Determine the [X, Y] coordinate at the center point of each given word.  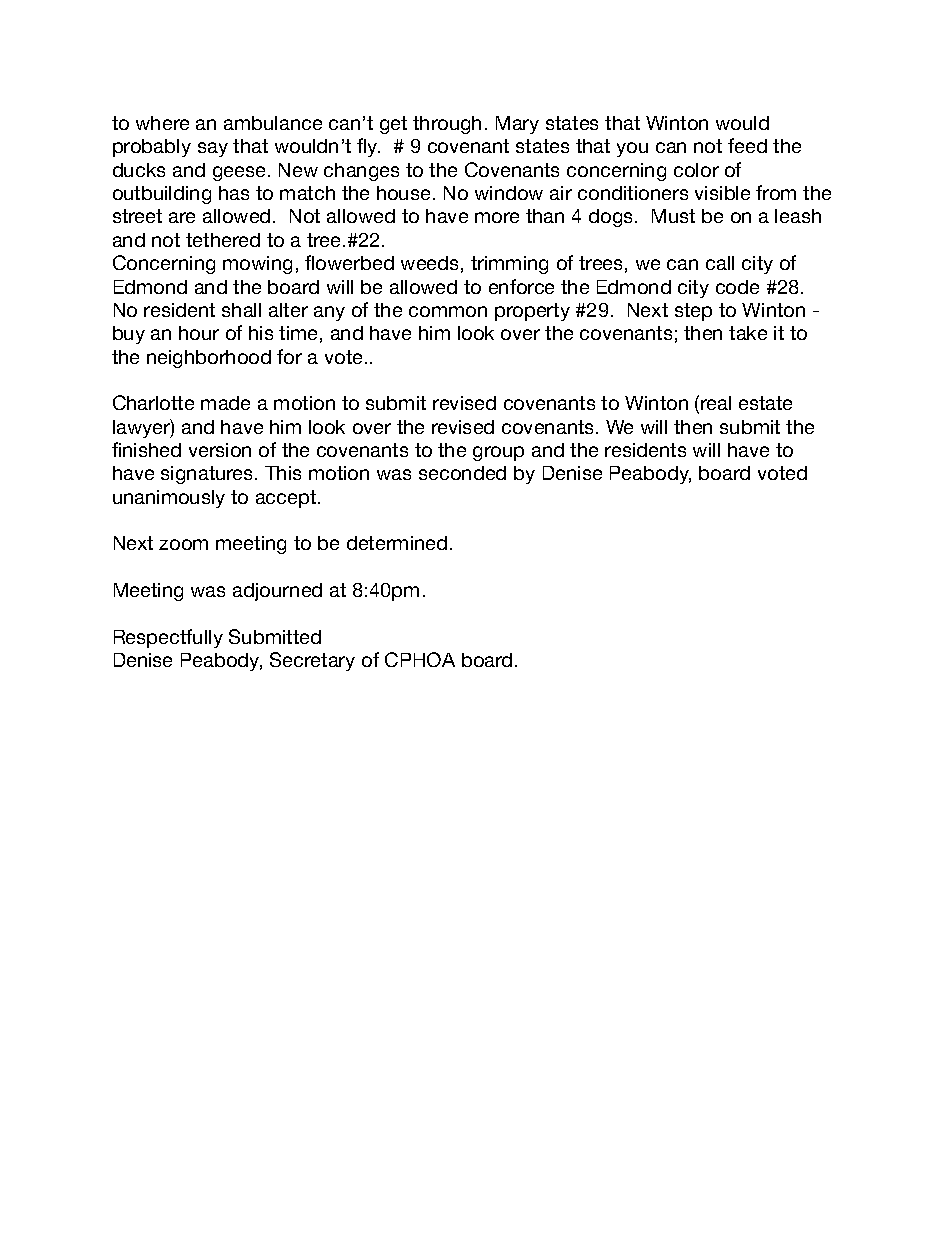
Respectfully [168, 638]
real [716, 403]
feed [747, 145]
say [213, 149]
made [225, 403]
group [498, 453]
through [447, 125]
